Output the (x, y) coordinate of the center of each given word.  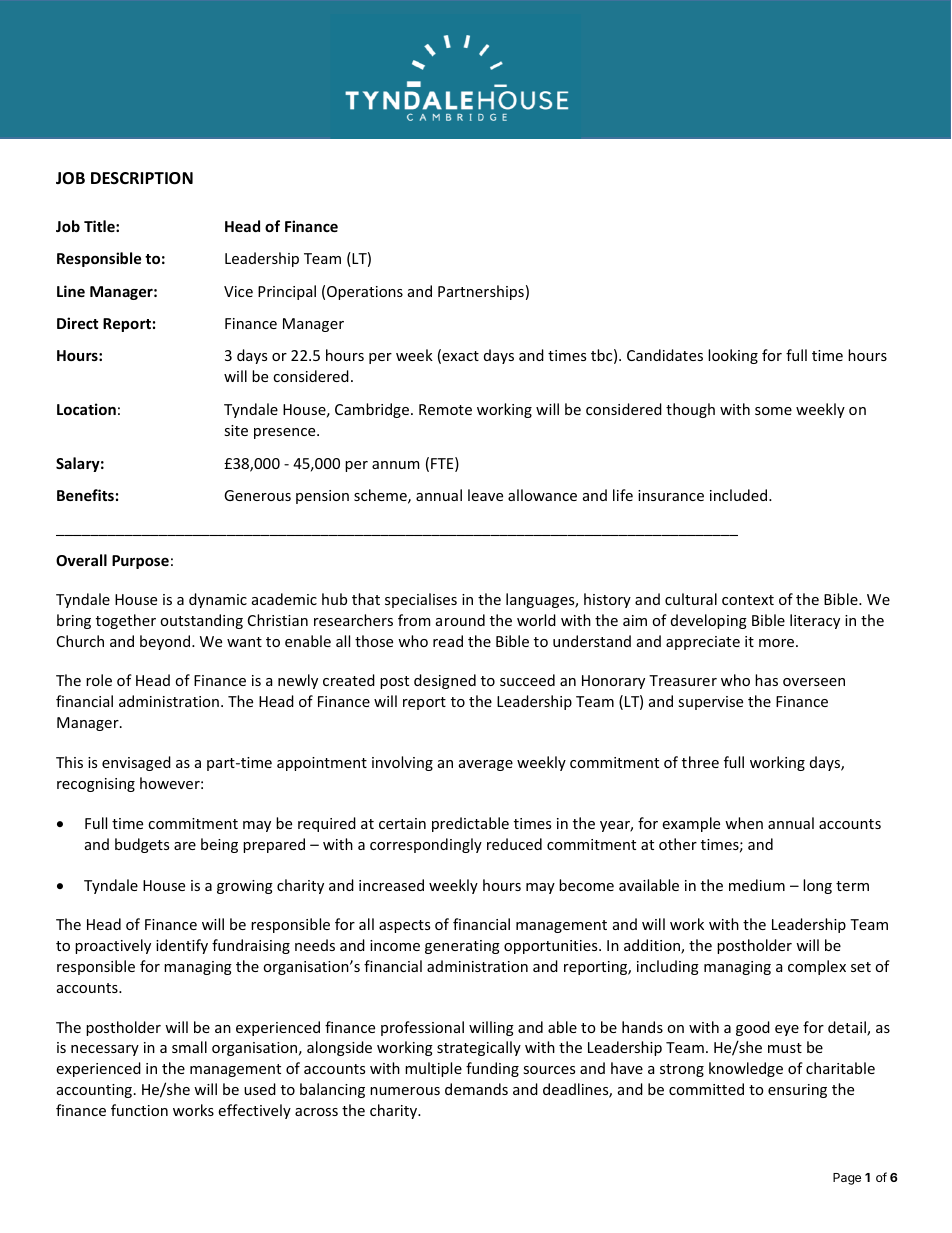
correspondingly (426, 845)
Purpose (140, 562)
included (740, 495)
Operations (365, 293)
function (139, 1110)
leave (485, 495)
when (744, 823)
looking (733, 356)
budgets (142, 845)
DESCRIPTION (142, 178)
